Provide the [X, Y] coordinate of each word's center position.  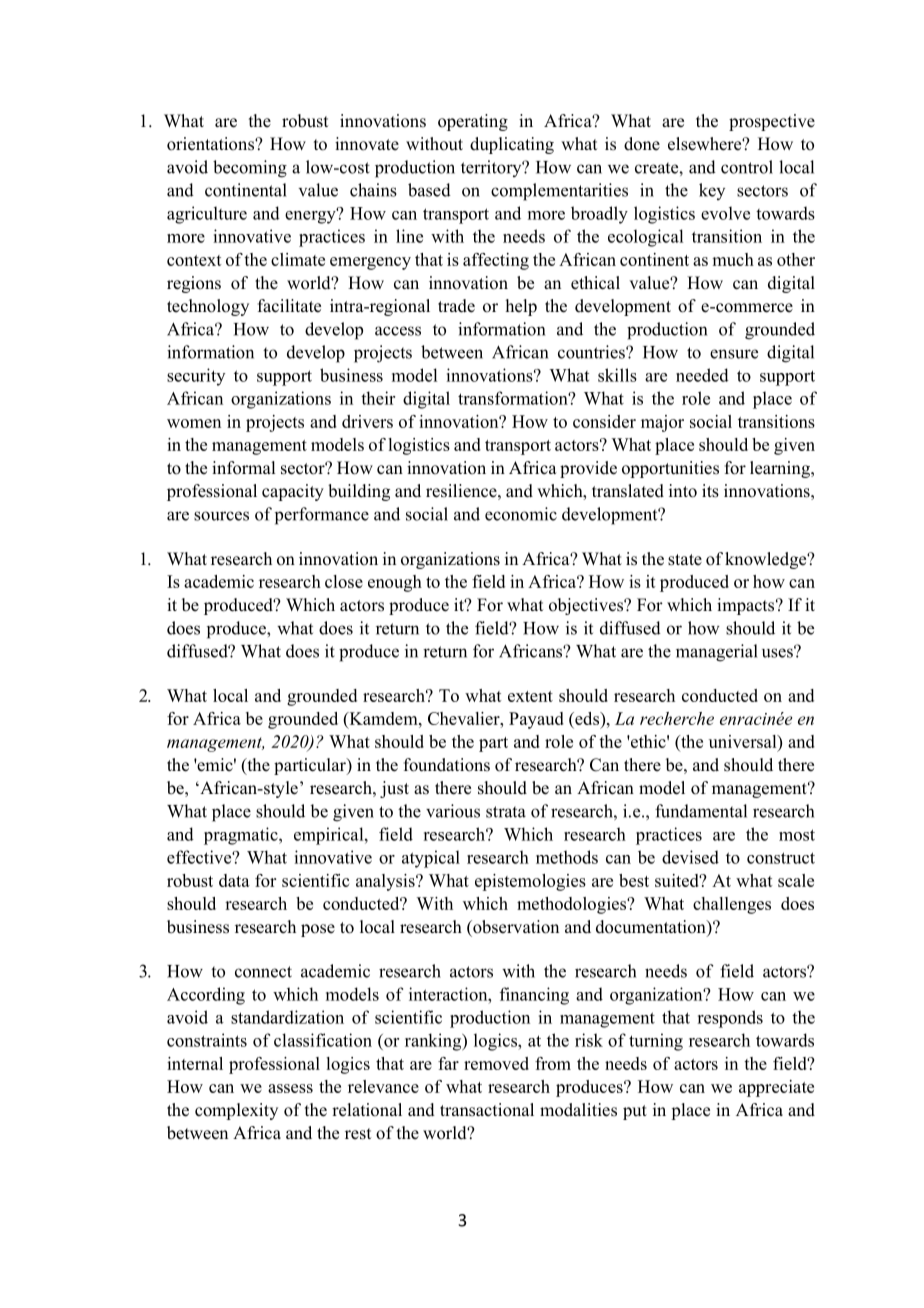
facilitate [289, 306]
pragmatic [242, 836]
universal [744, 741]
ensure [734, 354]
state [685, 560]
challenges [732, 905]
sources [221, 516]
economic [521, 514]
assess [290, 1088]
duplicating [512, 145]
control [747, 167]
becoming [250, 169]
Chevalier [465, 718]
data [234, 880]
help [521, 307]
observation [515, 927]
